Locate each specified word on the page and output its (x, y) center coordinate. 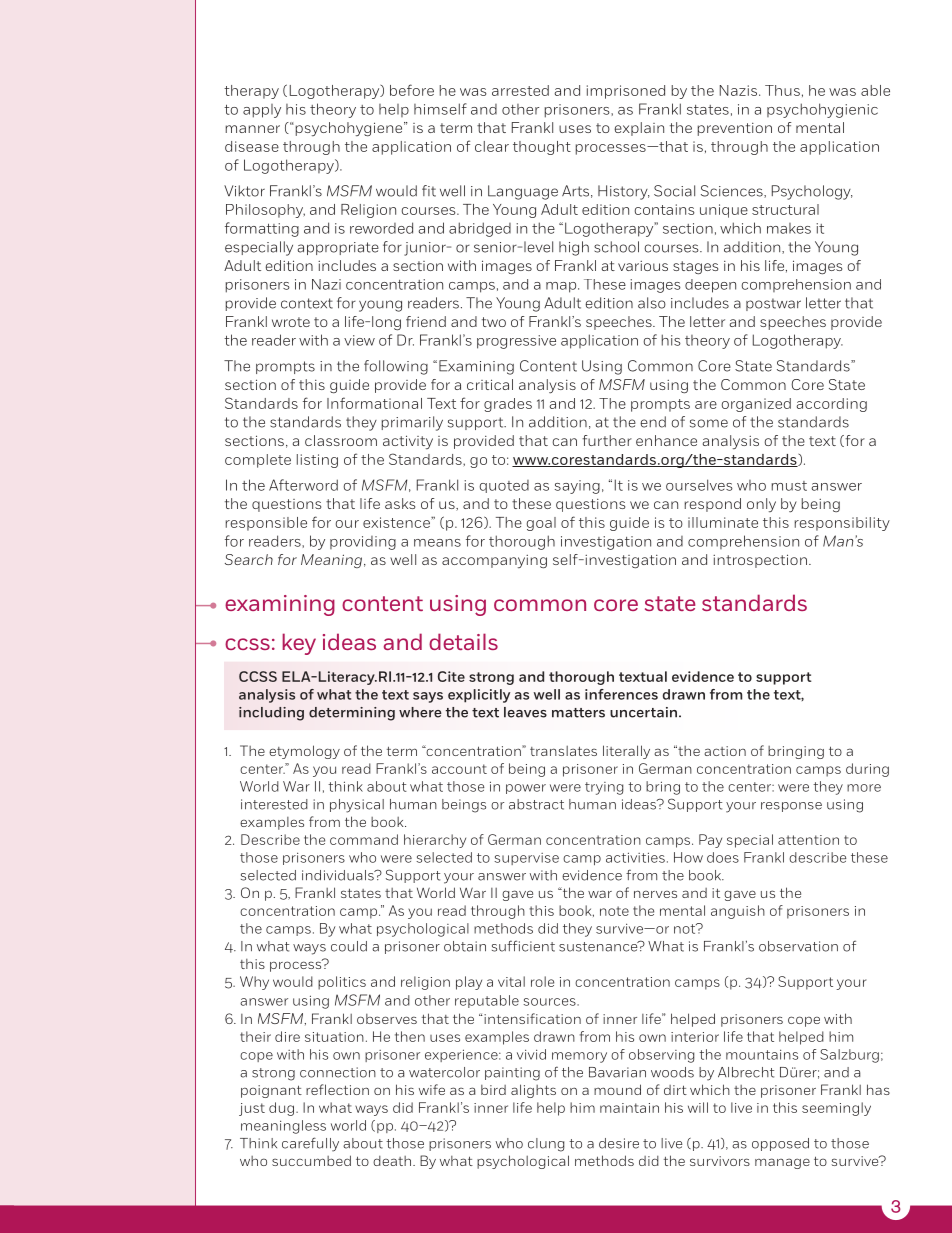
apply (262, 111)
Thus (782, 90)
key (299, 644)
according (831, 405)
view (359, 340)
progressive (516, 342)
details (463, 641)
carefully (310, 1144)
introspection (760, 561)
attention (808, 840)
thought (542, 148)
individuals (339, 875)
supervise (526, 859)
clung (546, 1145)
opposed (780, 1144)
